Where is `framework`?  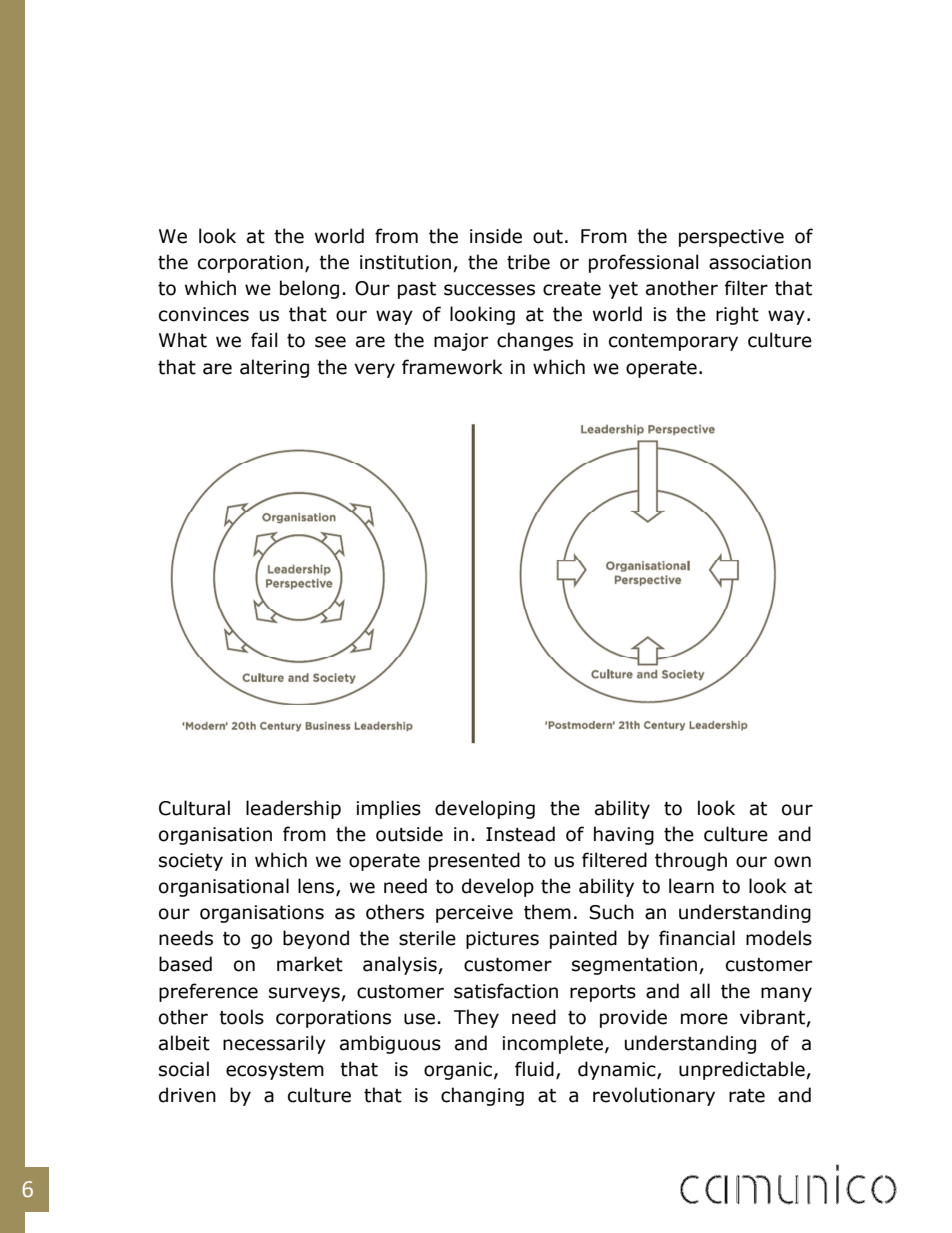
framework is located at coordinates (452, 367).
